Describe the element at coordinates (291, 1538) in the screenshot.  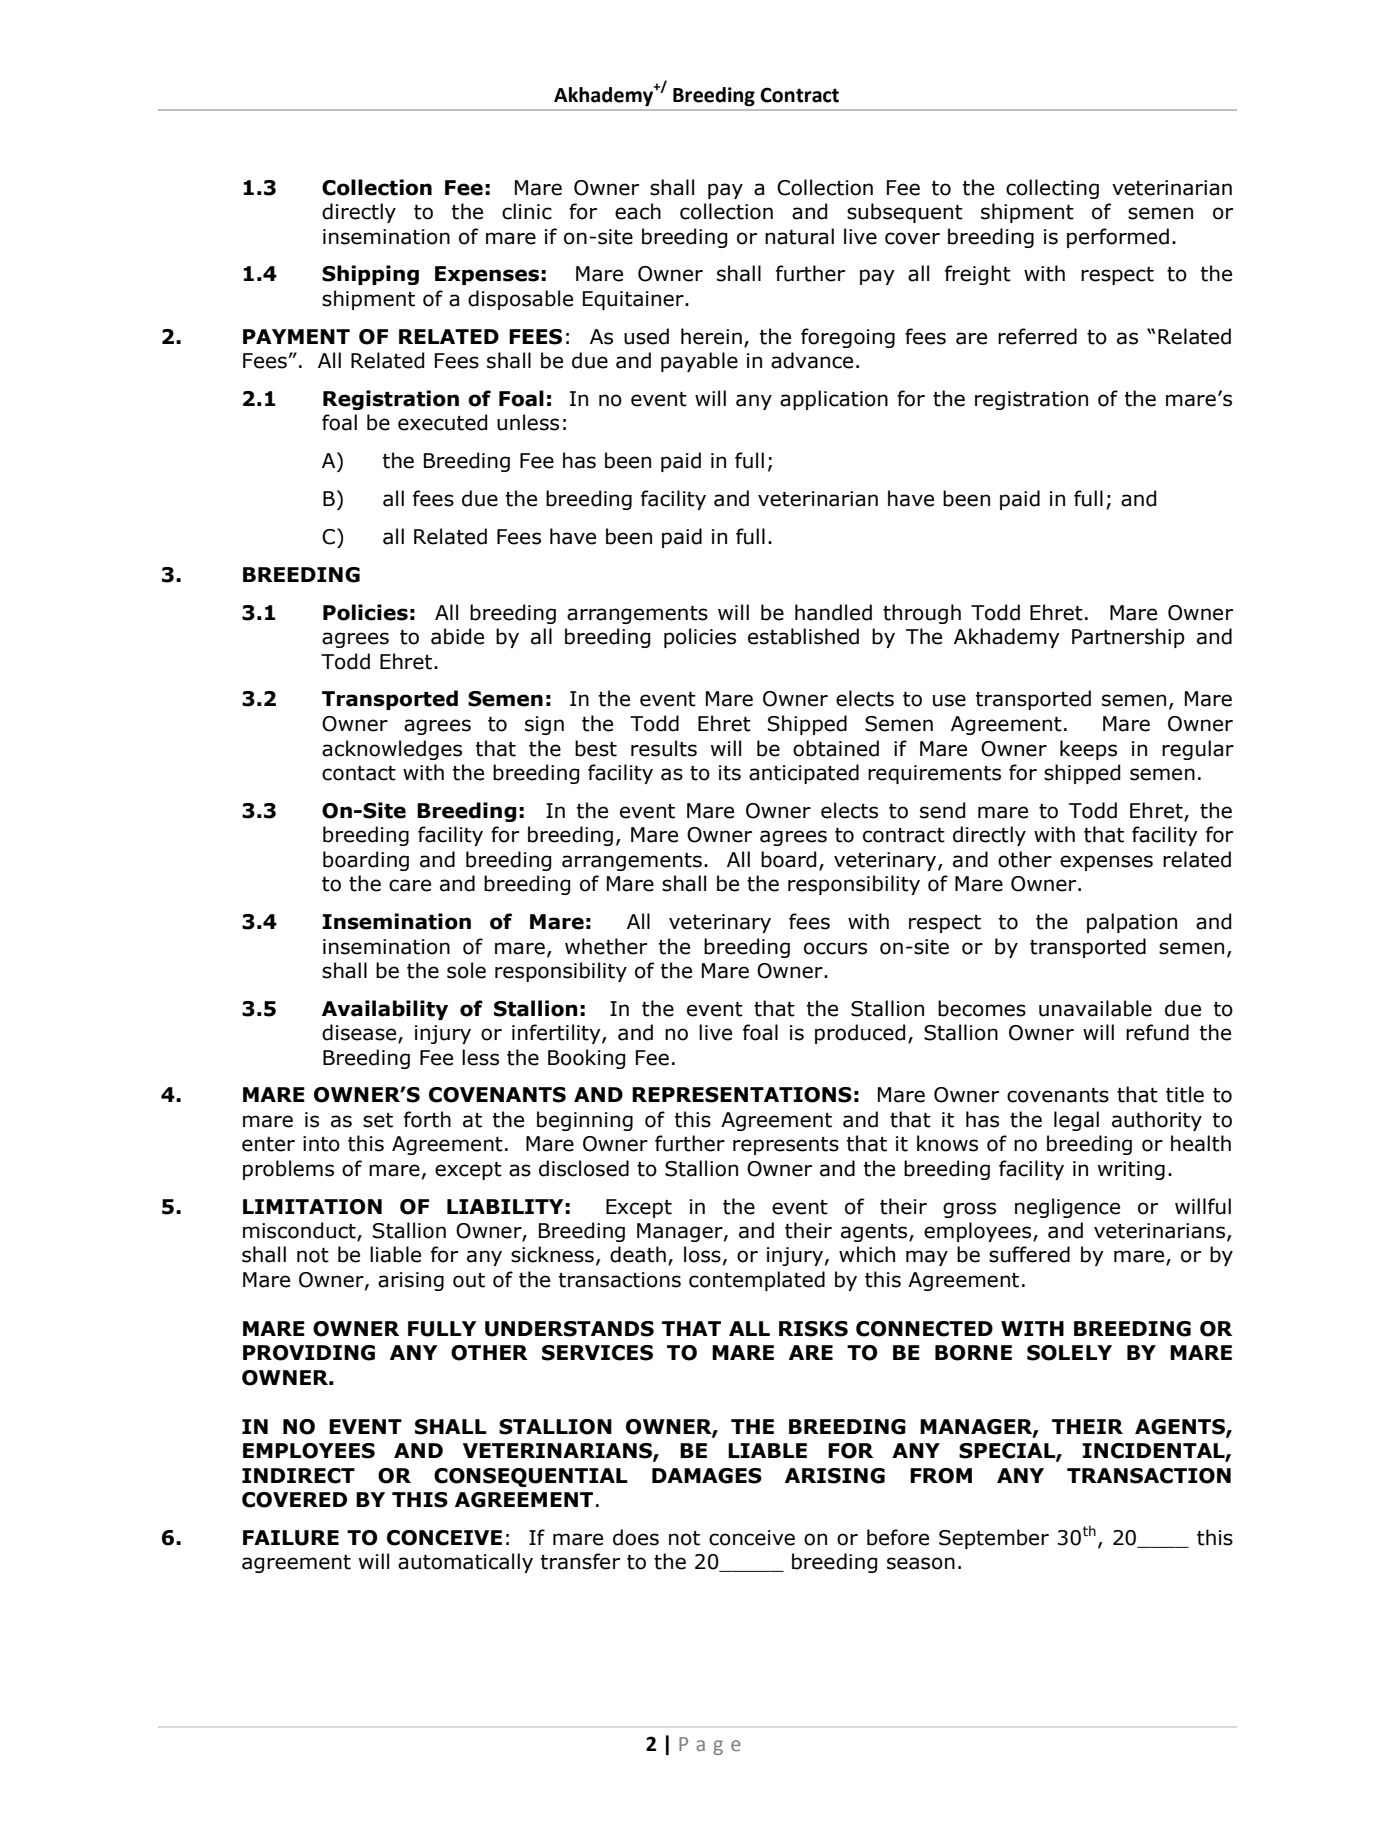
I see `FAILURE` at that location.
